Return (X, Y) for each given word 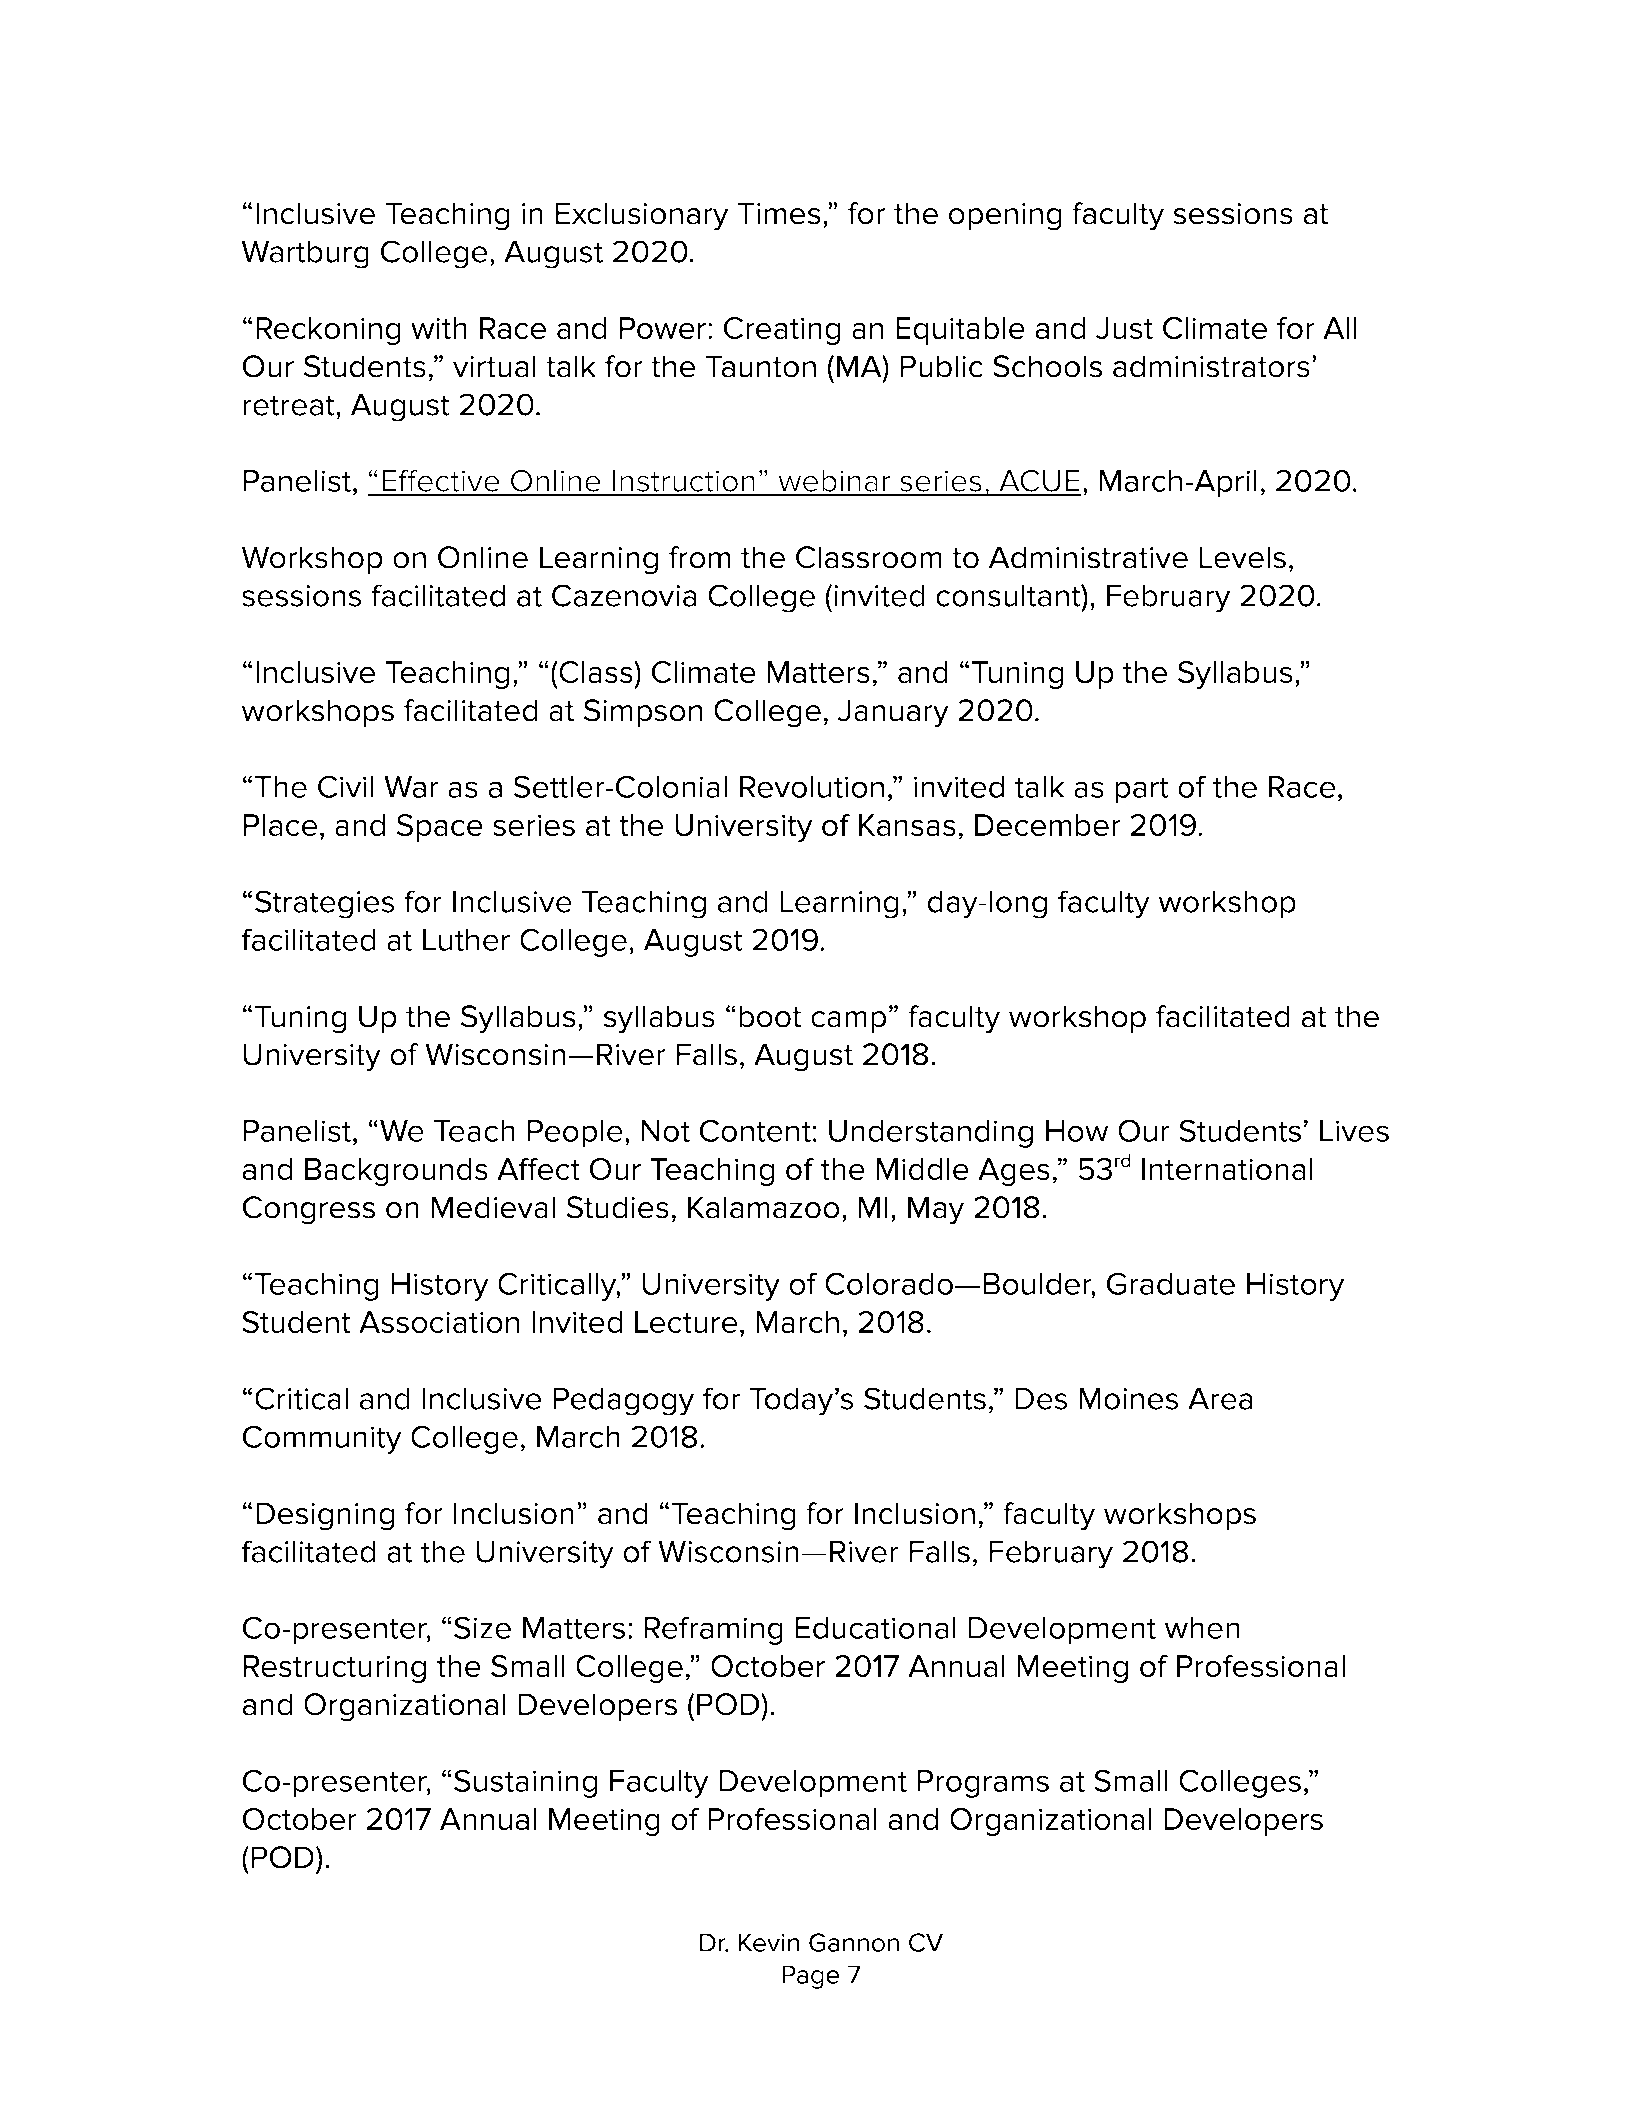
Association (439, 1322)
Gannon (854, 1942)
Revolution (812, 787)
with (439, 328)
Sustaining (525, 1783)
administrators (1211, 366)
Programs (983, 1784)
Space (440, 828)
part (1142, 790)
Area (1220, 1398)
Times (779, 213)
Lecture (686, 1322)
